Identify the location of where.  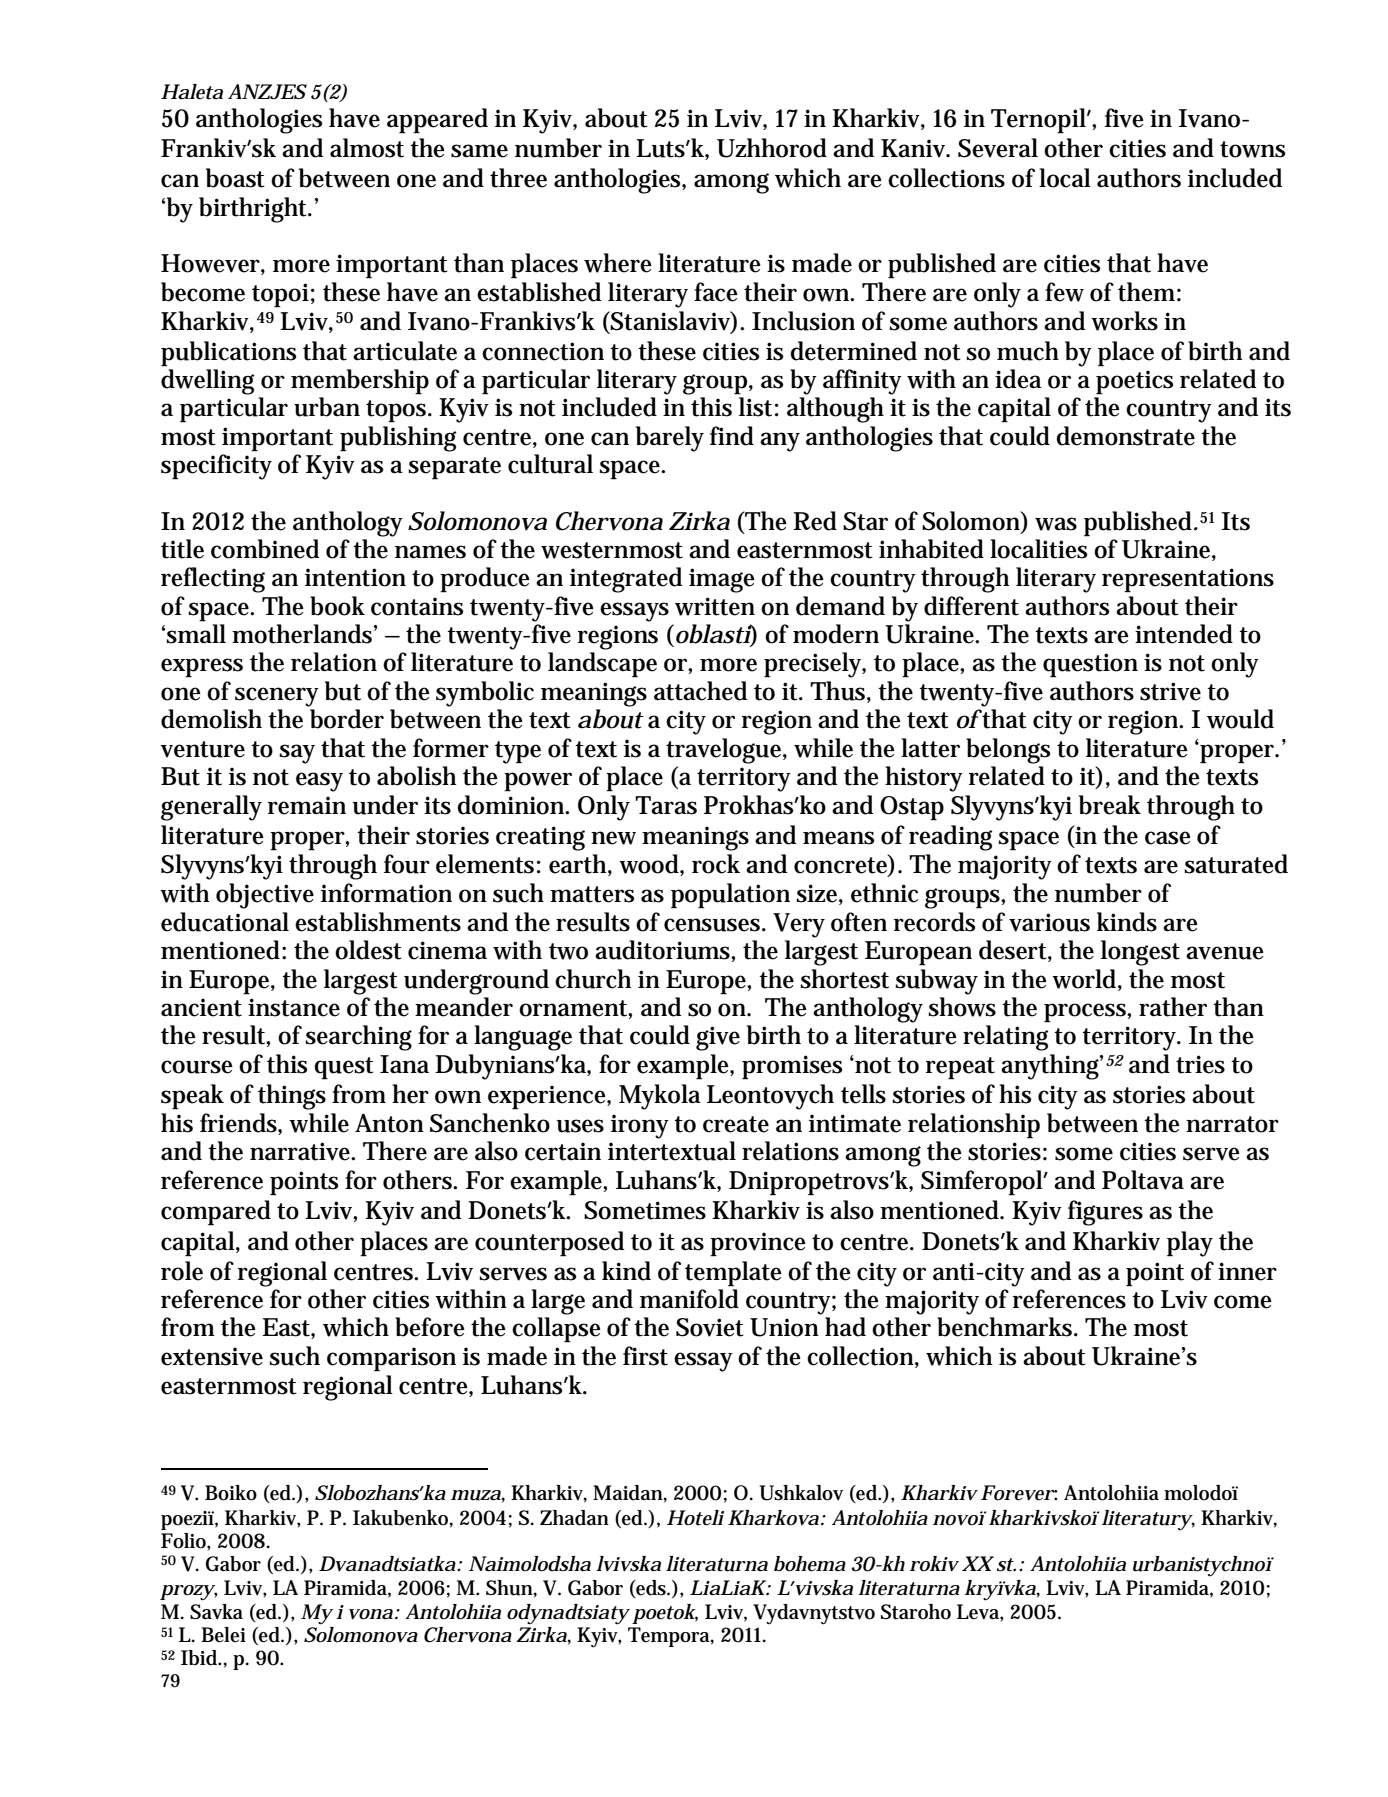
(618, 263).
